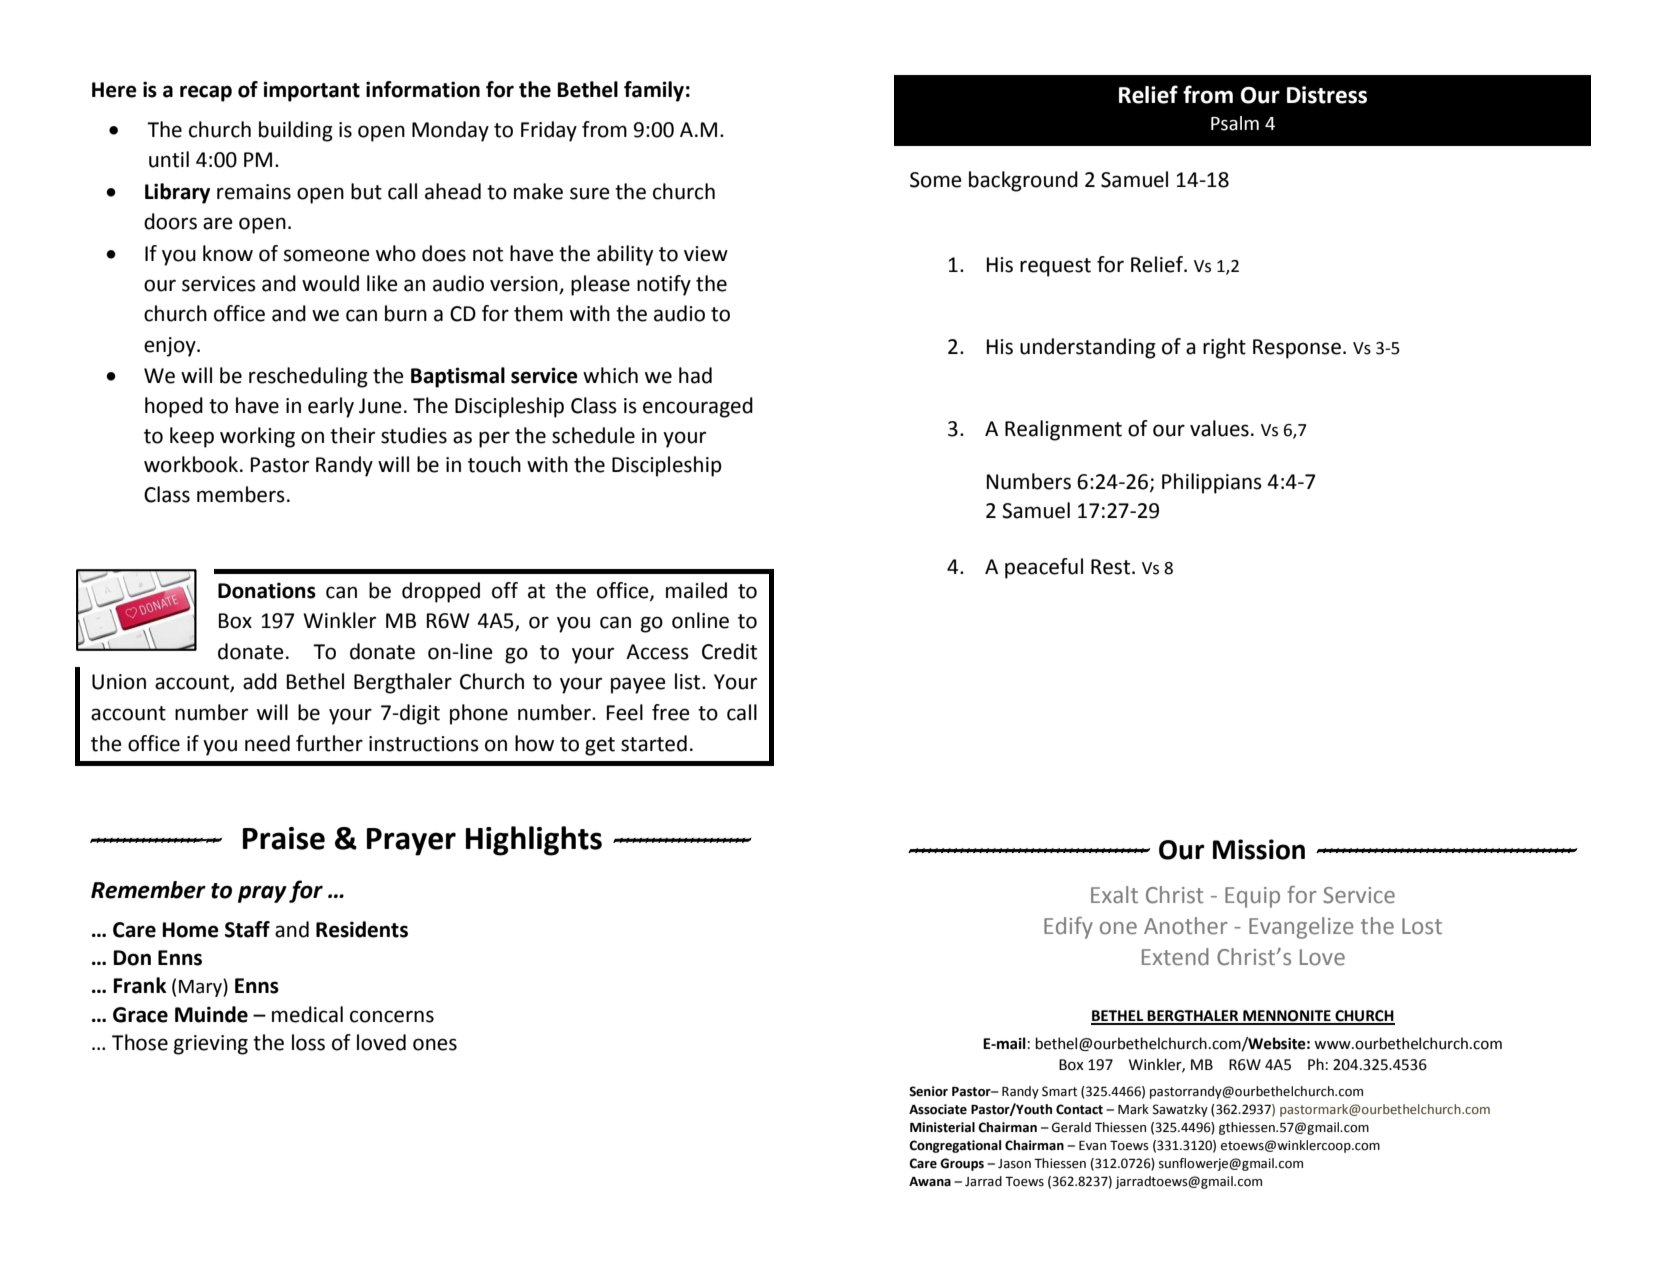  Describe the element at coordinates (654, 743) in the page. I see `started` at that location.
